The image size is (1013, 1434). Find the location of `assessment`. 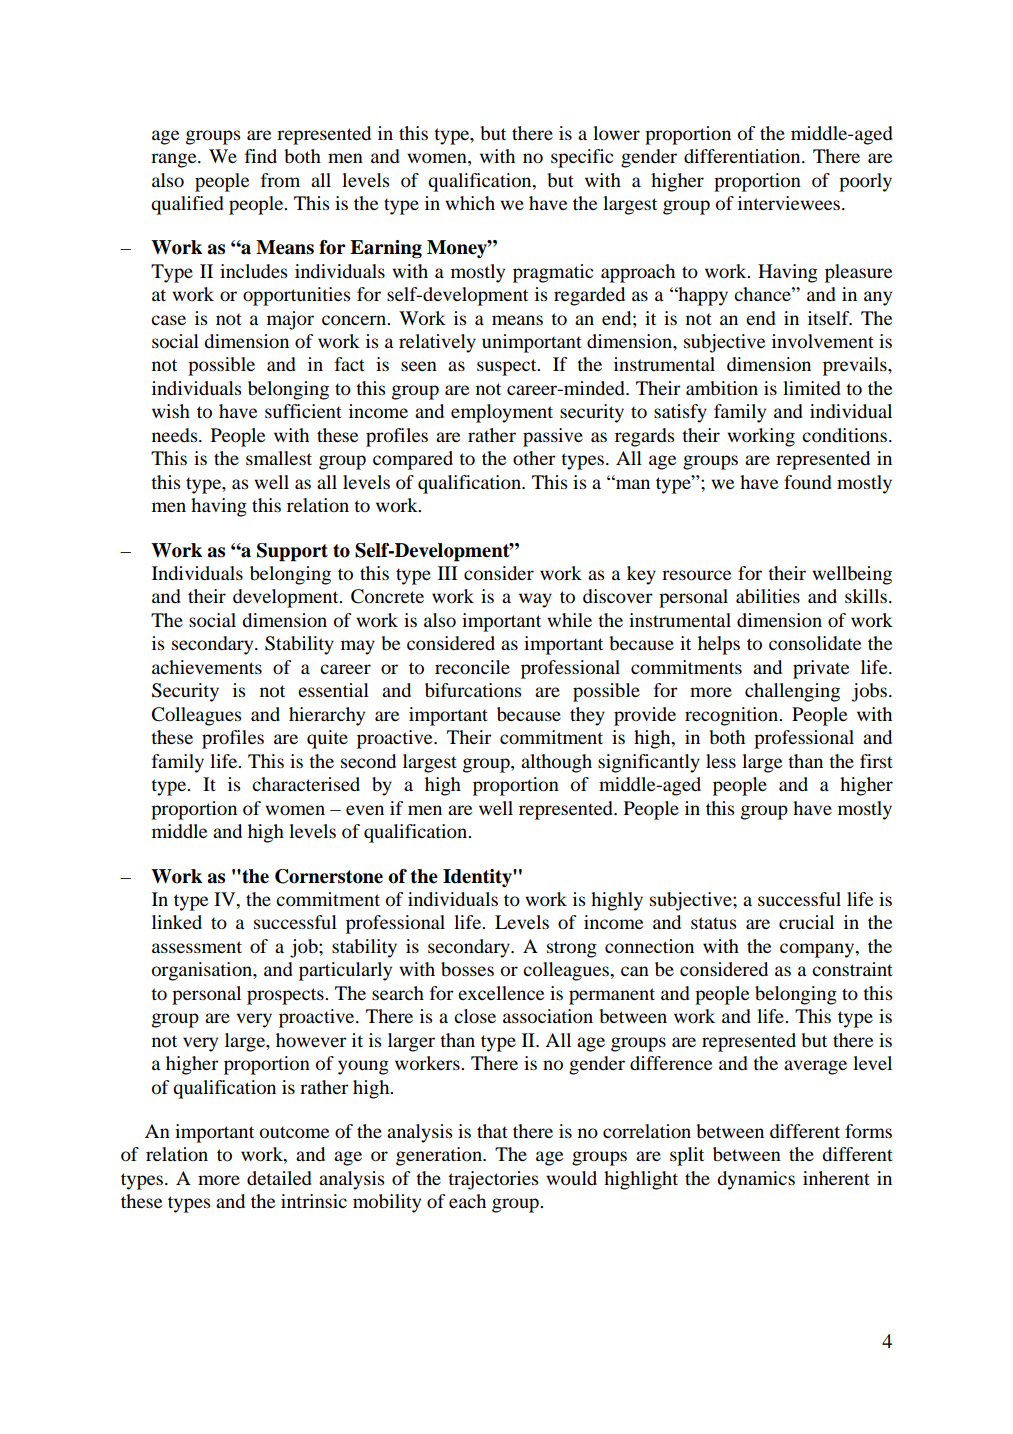

assessment is located at coordinates (197, 947).
